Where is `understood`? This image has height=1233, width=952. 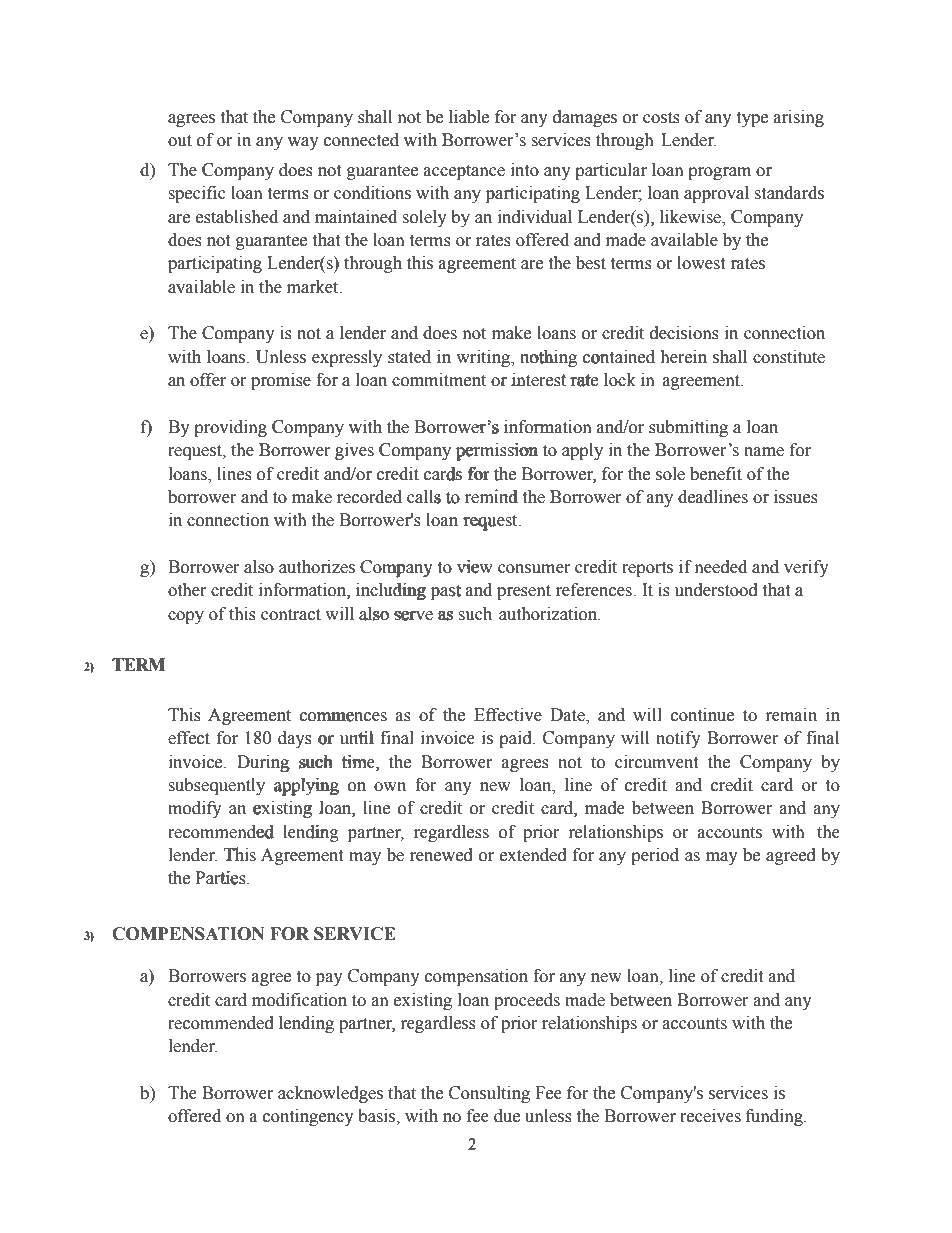
understood is located at coordinates (716, 590).
